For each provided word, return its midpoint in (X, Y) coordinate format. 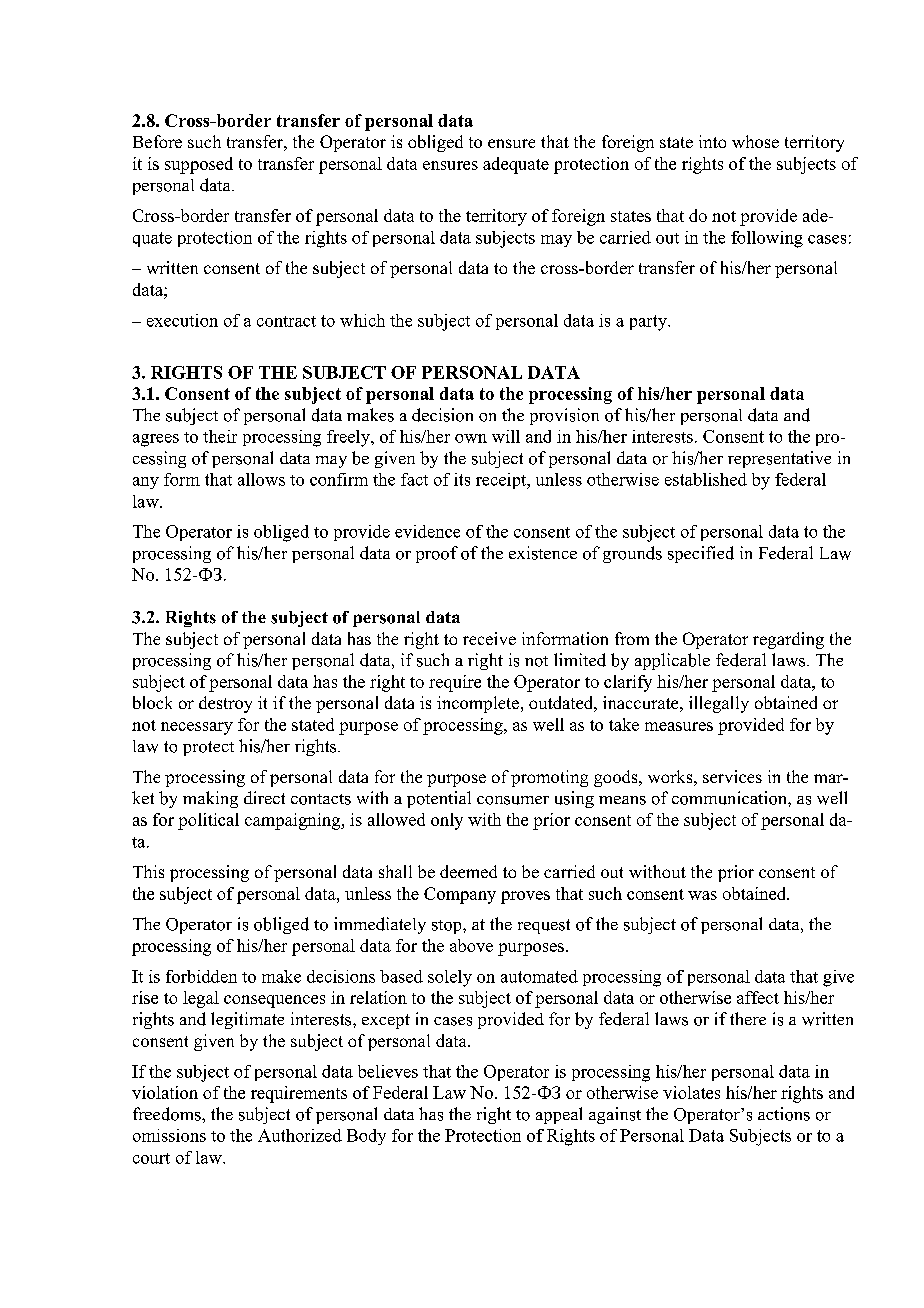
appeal (559, 1115)
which (362, 320)
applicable (672, 661)
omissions (169, 1135)
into (712, 141)
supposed (199, 165)
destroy (225, 704)
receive (489, 638)
